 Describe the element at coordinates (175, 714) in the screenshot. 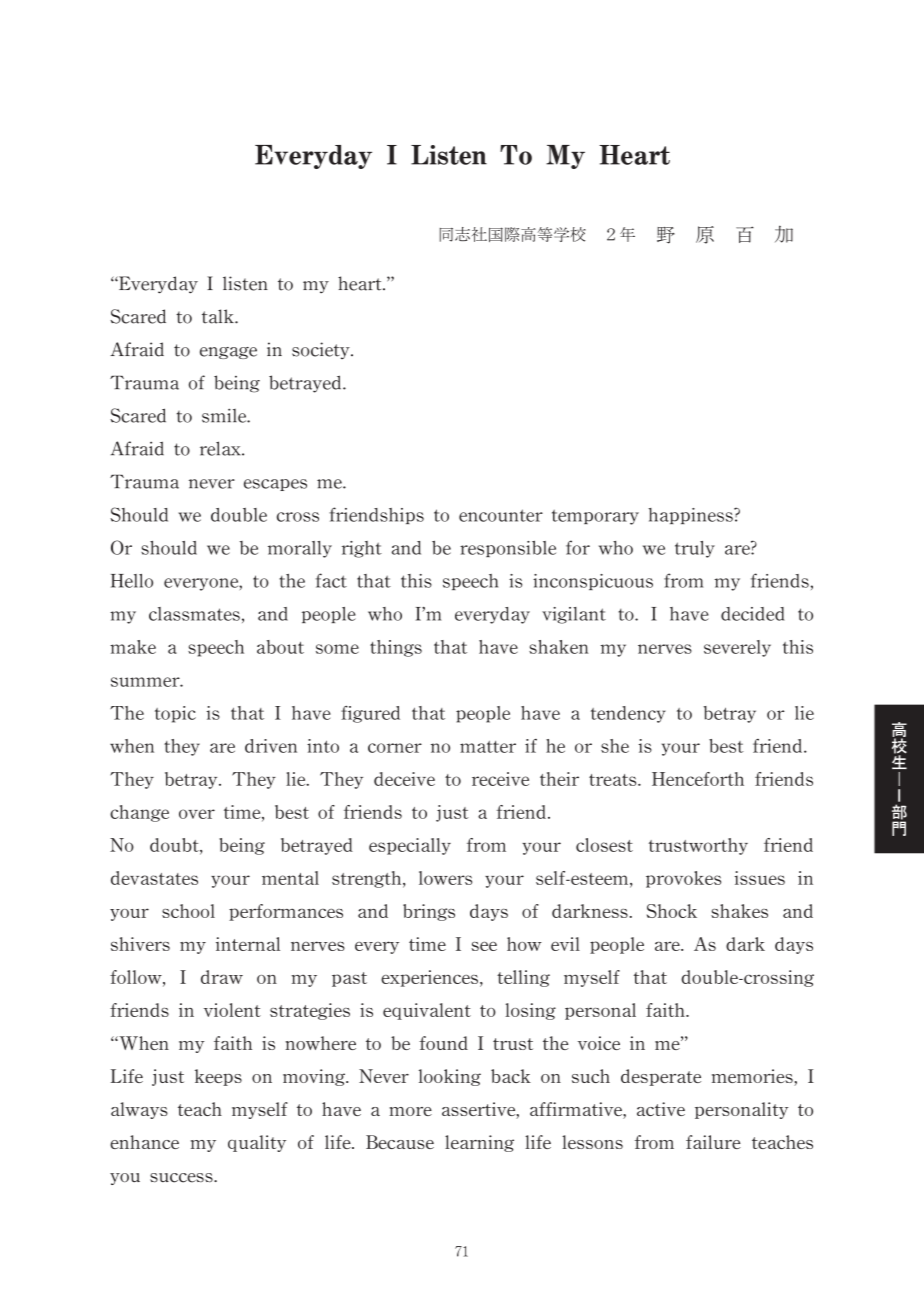

I see `topic` at that location.
